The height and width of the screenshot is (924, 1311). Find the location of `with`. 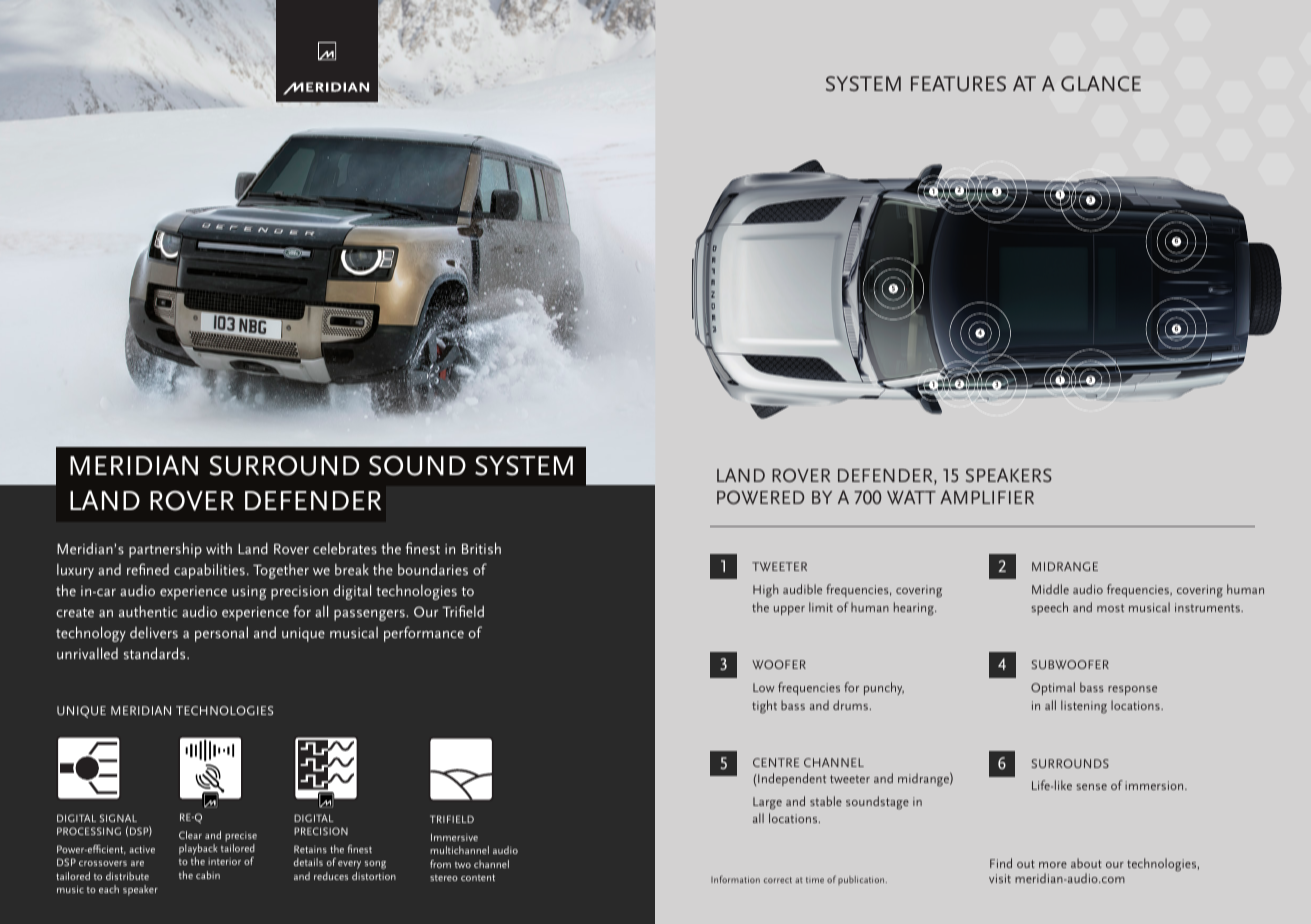

with is located at coordinates (219, 548).
